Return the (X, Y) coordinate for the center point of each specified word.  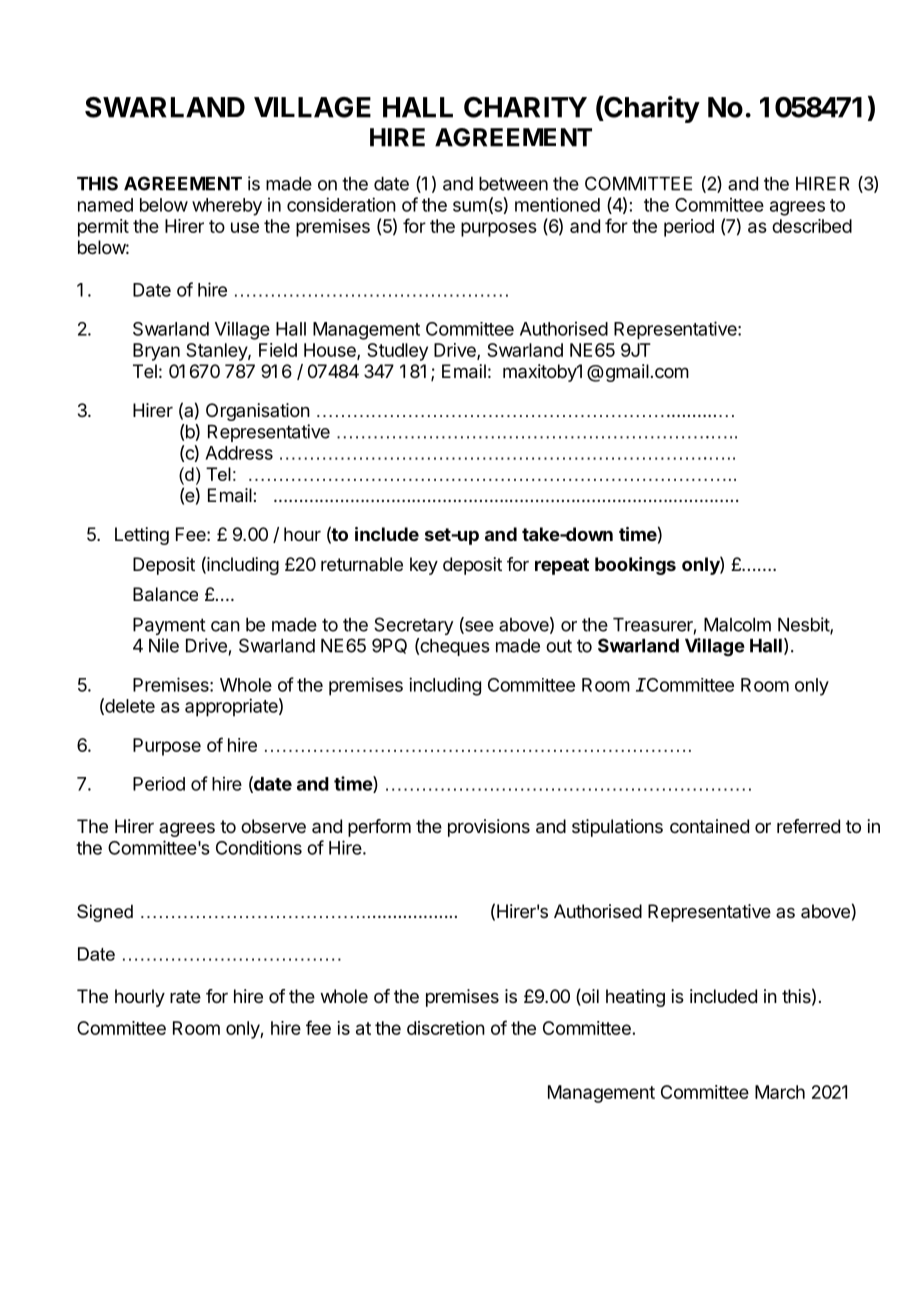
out (559, 646)
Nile (164, 645)
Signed (105, 913)
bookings (635, 566)
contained (709, 826)
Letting (142, 536)
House (331, 351)
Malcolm (737, 625)
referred (808, 826)
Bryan (156, 352)
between (513, 184)
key (424, 566)
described (812, 226)
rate (185, 996)
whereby (227, 207)
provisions (489, 828)
